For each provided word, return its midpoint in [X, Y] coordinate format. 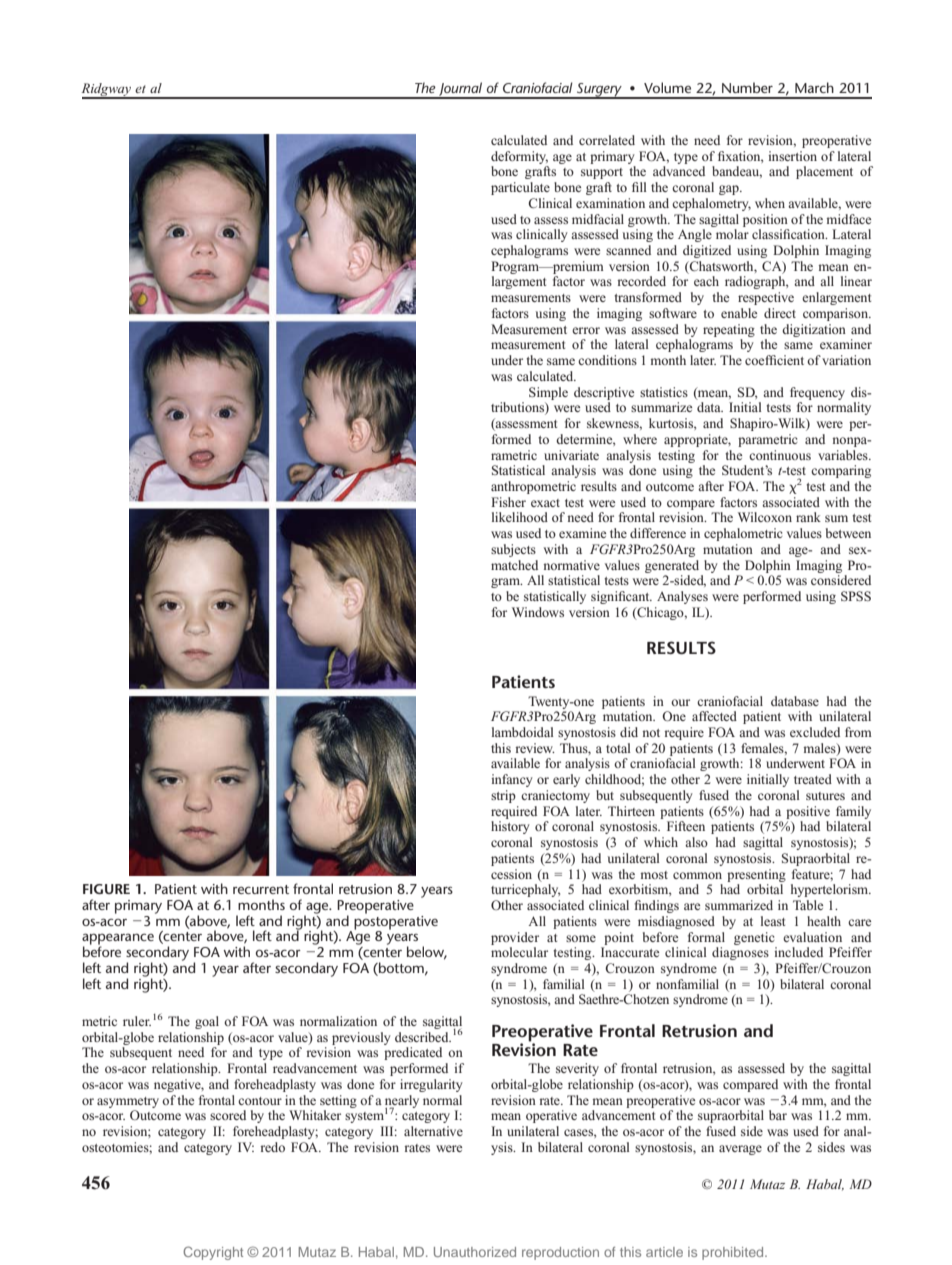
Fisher [508, 502]
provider [515, 938]
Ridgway [107, 91]
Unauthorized [475, 1252]
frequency [817, 393]
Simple [548, 393]
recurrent [261, 889]
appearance [118, 940]
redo [272, 1147]
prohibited [734, 1253]
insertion [792, 156]
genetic [754, 938]
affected [714, 716]
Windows [538, 612]
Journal [461, 90]
